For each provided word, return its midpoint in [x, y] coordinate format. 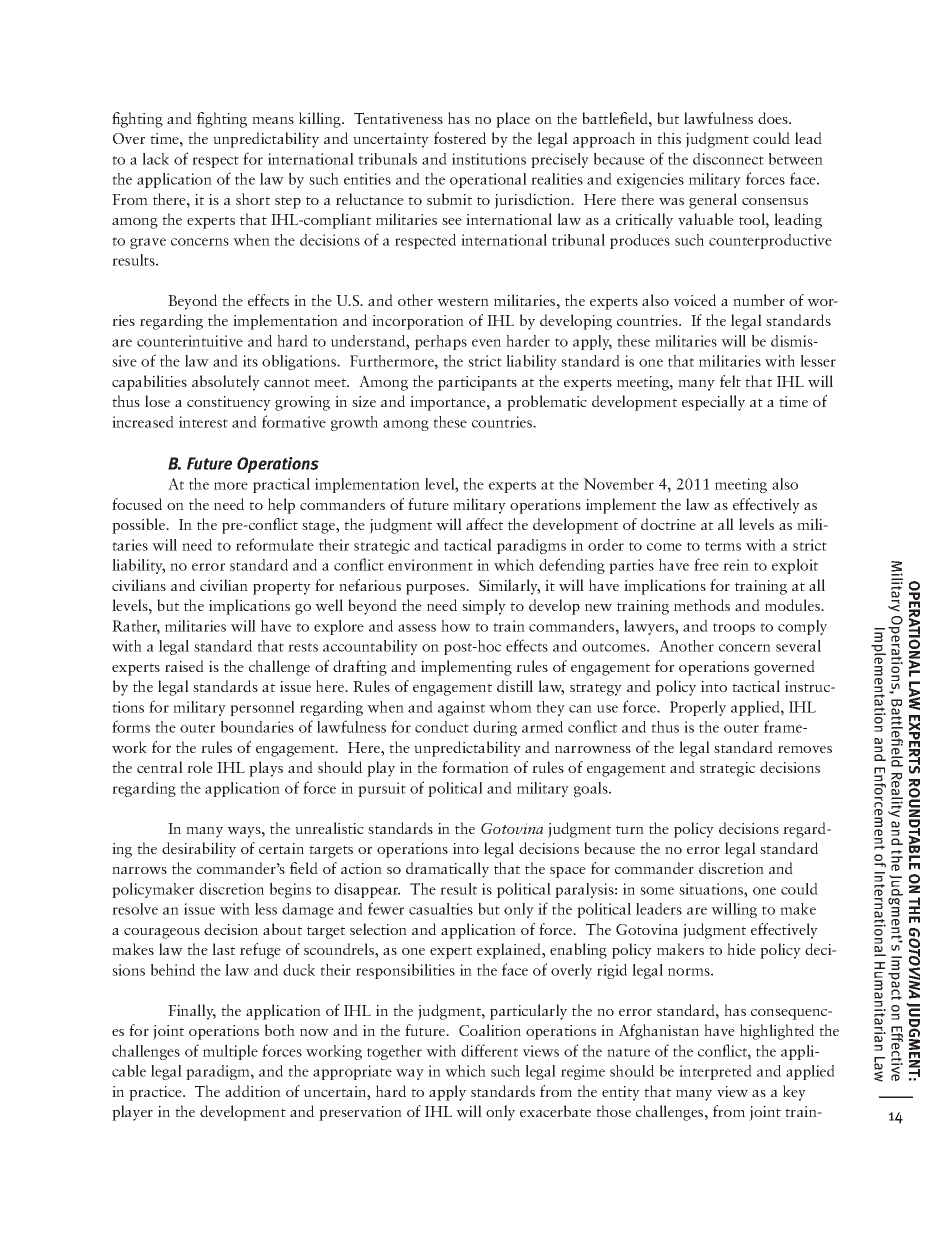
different [489, 1050]
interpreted [715, 1072]
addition [253, 1091]
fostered [460, 138]
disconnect [728, 159]
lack [155, 159]
